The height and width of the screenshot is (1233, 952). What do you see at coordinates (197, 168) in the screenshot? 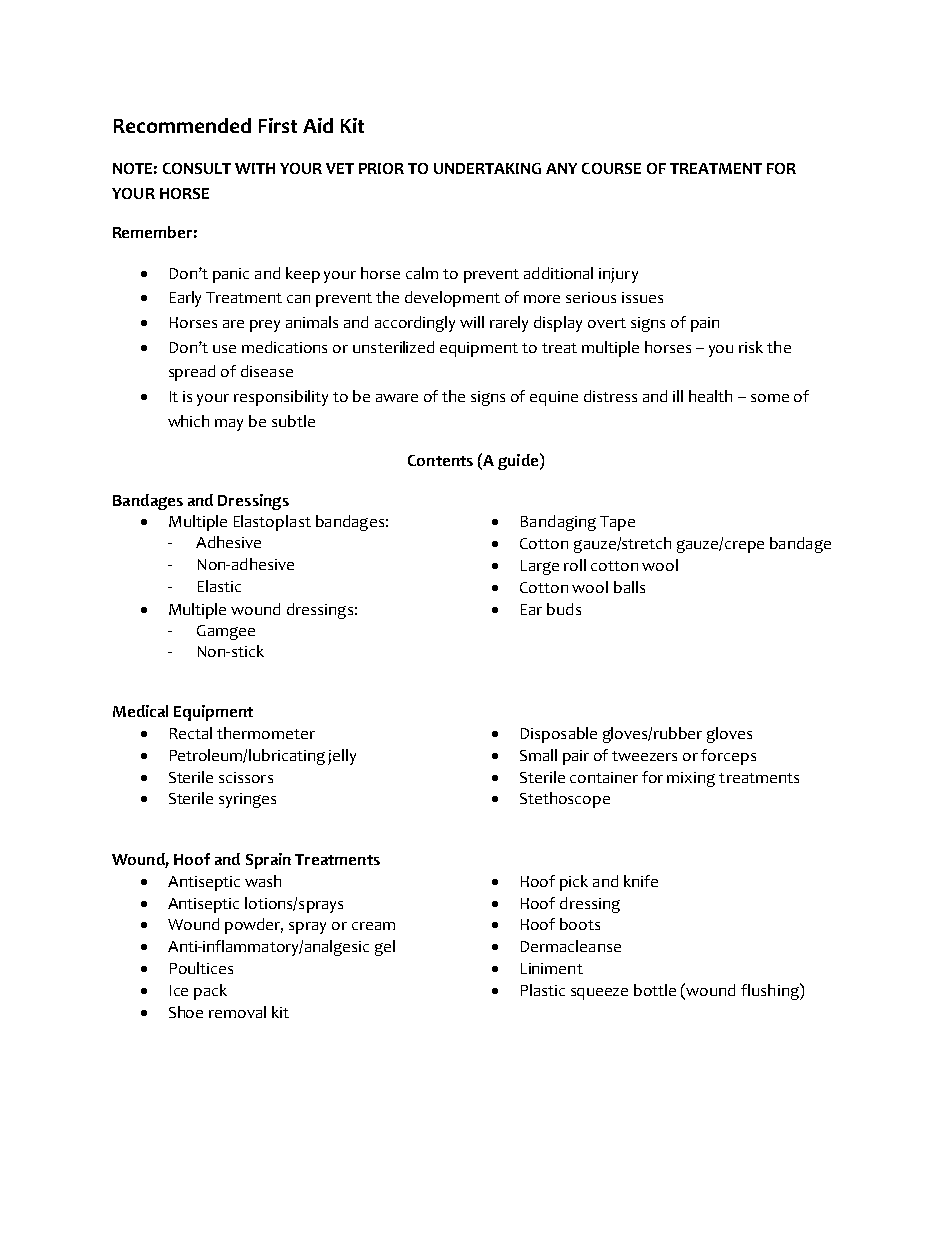
I see `CONSULT` at bounding box center [197, 168].
